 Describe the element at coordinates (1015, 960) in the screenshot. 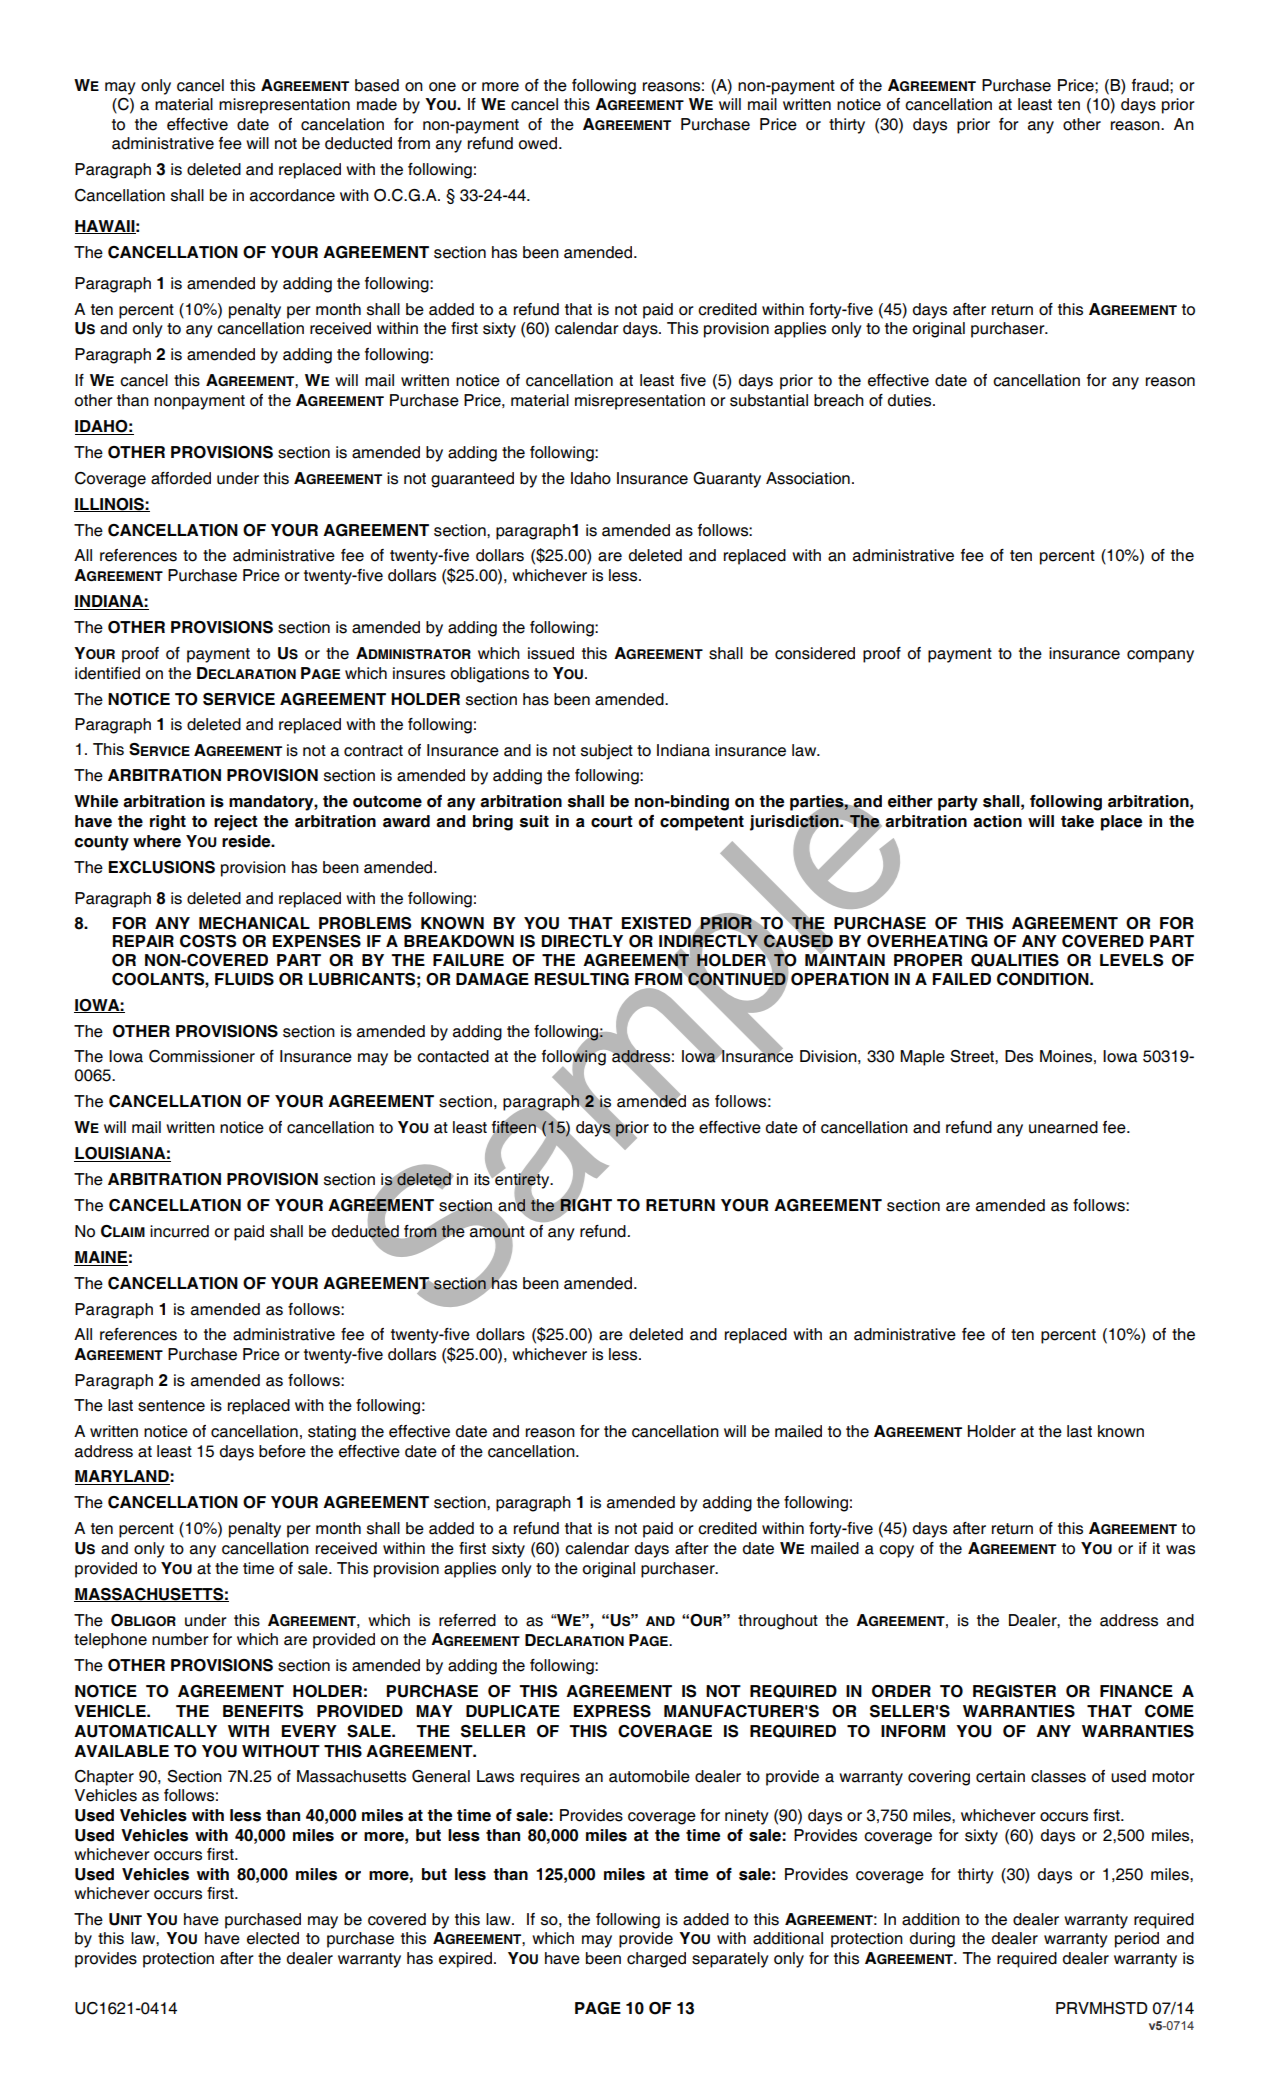

I see `QUALITIES` at that location.
